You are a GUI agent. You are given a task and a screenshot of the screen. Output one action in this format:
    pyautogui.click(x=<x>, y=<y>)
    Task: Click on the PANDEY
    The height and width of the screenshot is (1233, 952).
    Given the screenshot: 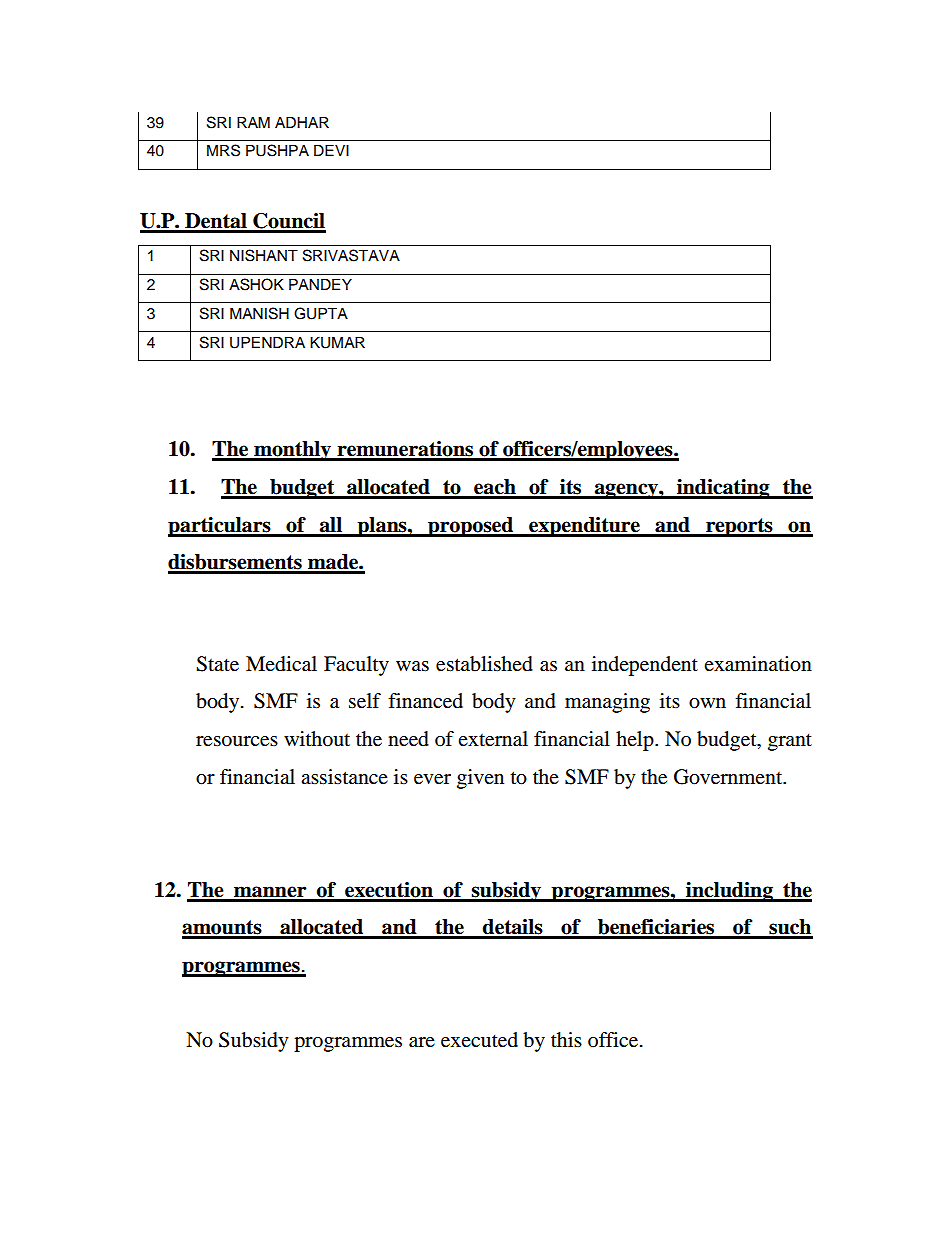 What is the action you would take?
    pyautogui.click(x=320, y=284)
